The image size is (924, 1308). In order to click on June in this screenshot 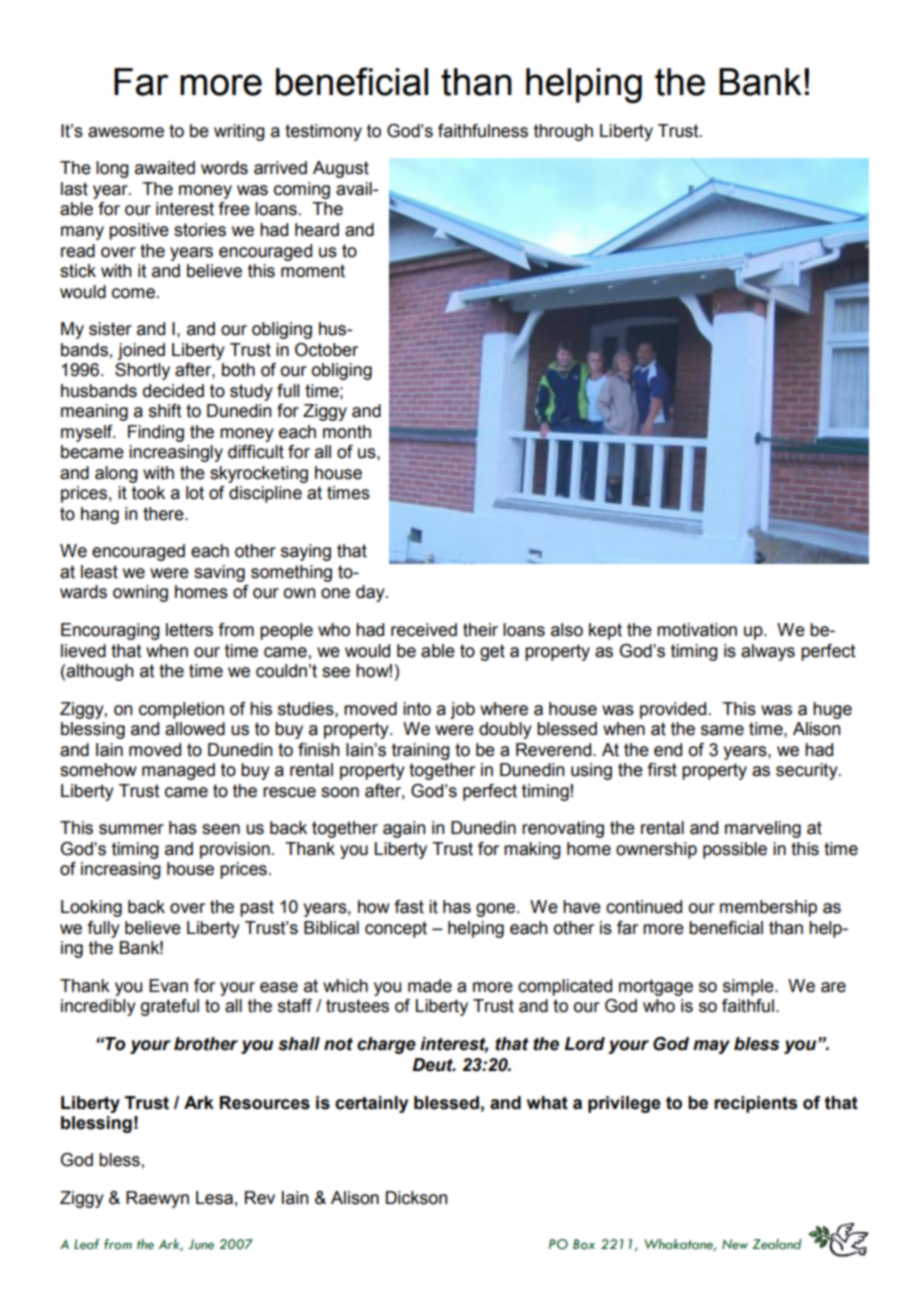, I will do `click(201, 1244)`.
